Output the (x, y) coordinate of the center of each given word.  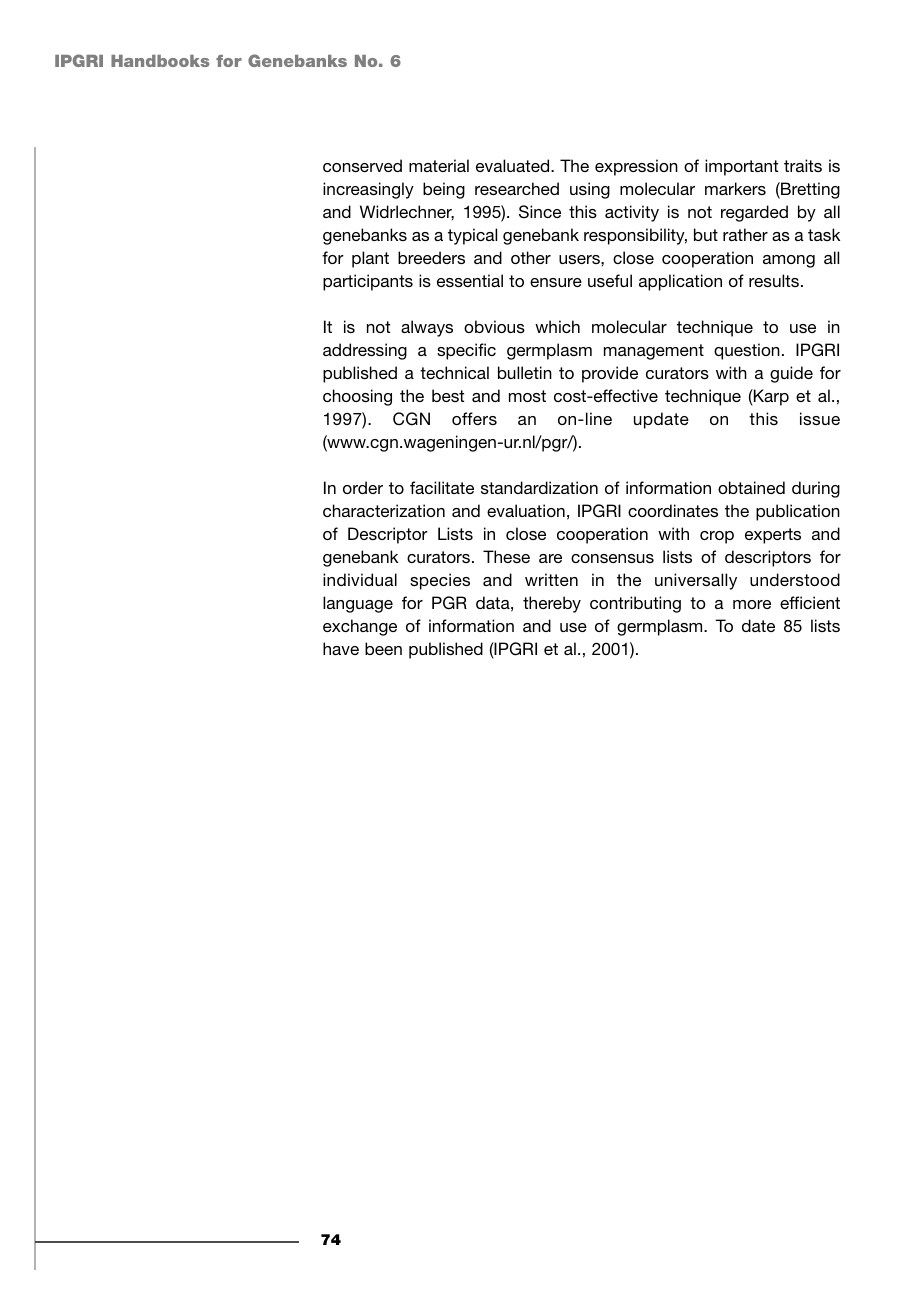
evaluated (514, 165)
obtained (751, 487)
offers (474, 418)
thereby (552, 604)
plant (370, 259)
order (363, 487)
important (741, 167)
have (341, 648)
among (789, 261)
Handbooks (160, 61)
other (531, 257)
